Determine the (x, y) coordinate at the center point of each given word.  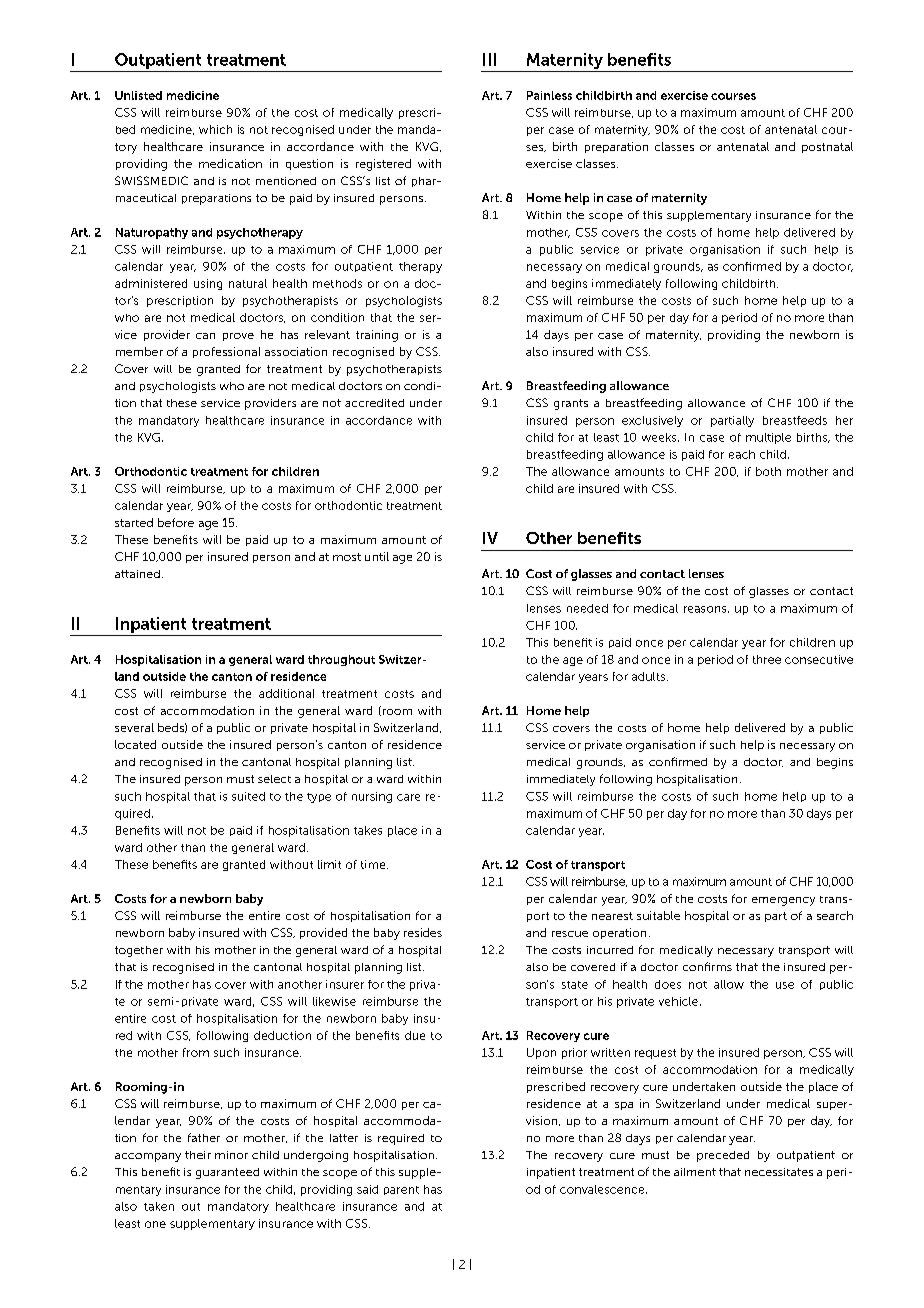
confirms (707, 966)
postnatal (827, 147)
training (377, 336)
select (274, 779)
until (377, 556)
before (176, 522)
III (489, 59)
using (208, 284)
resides (423, 932)
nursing (372, 797)
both (768, 471)
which (215, 129)
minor (231, 1155)
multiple (768, 438)
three (767, 659)
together (139, 951)
